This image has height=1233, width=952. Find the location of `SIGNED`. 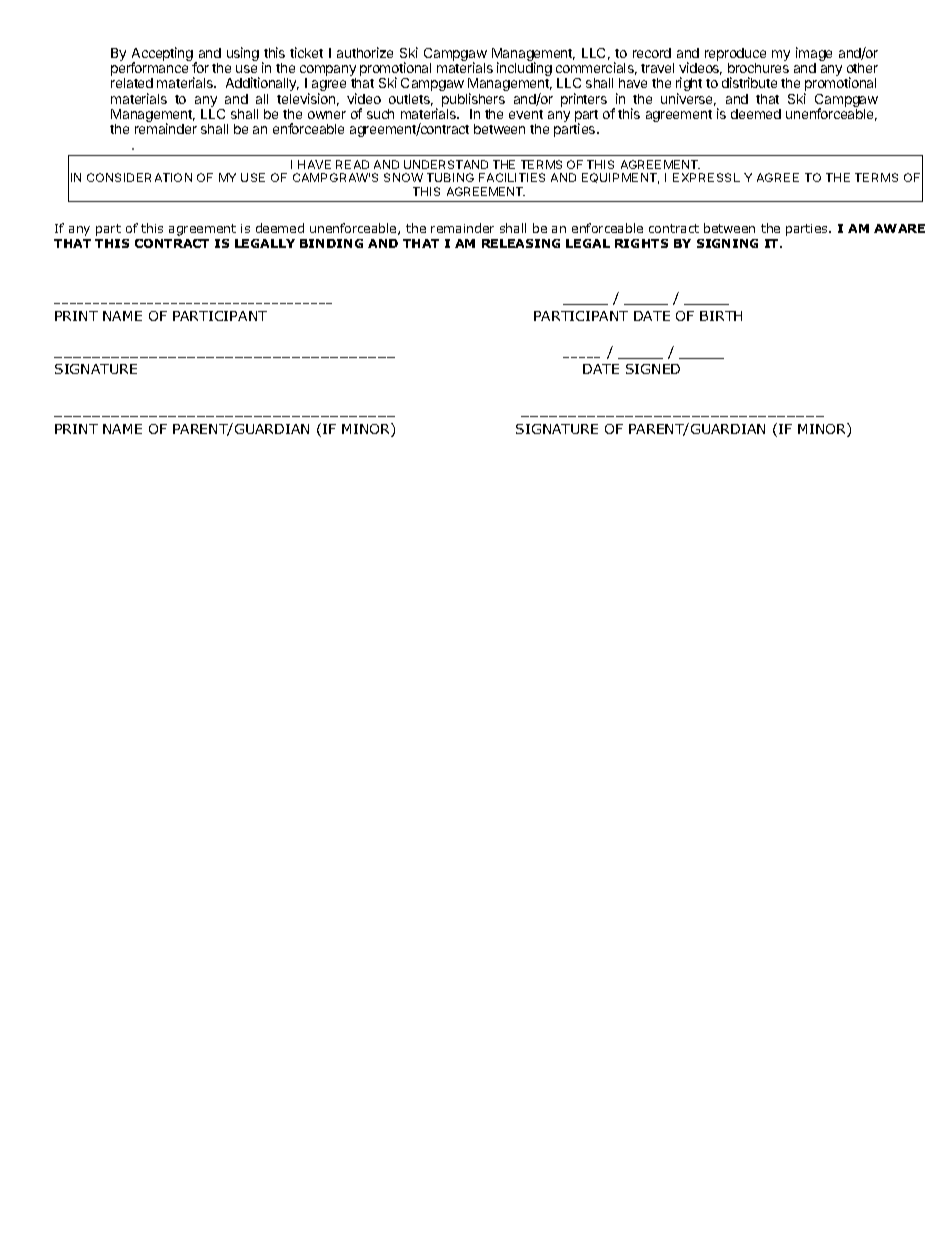

SIGNED is located at coordinates (653, 369).
